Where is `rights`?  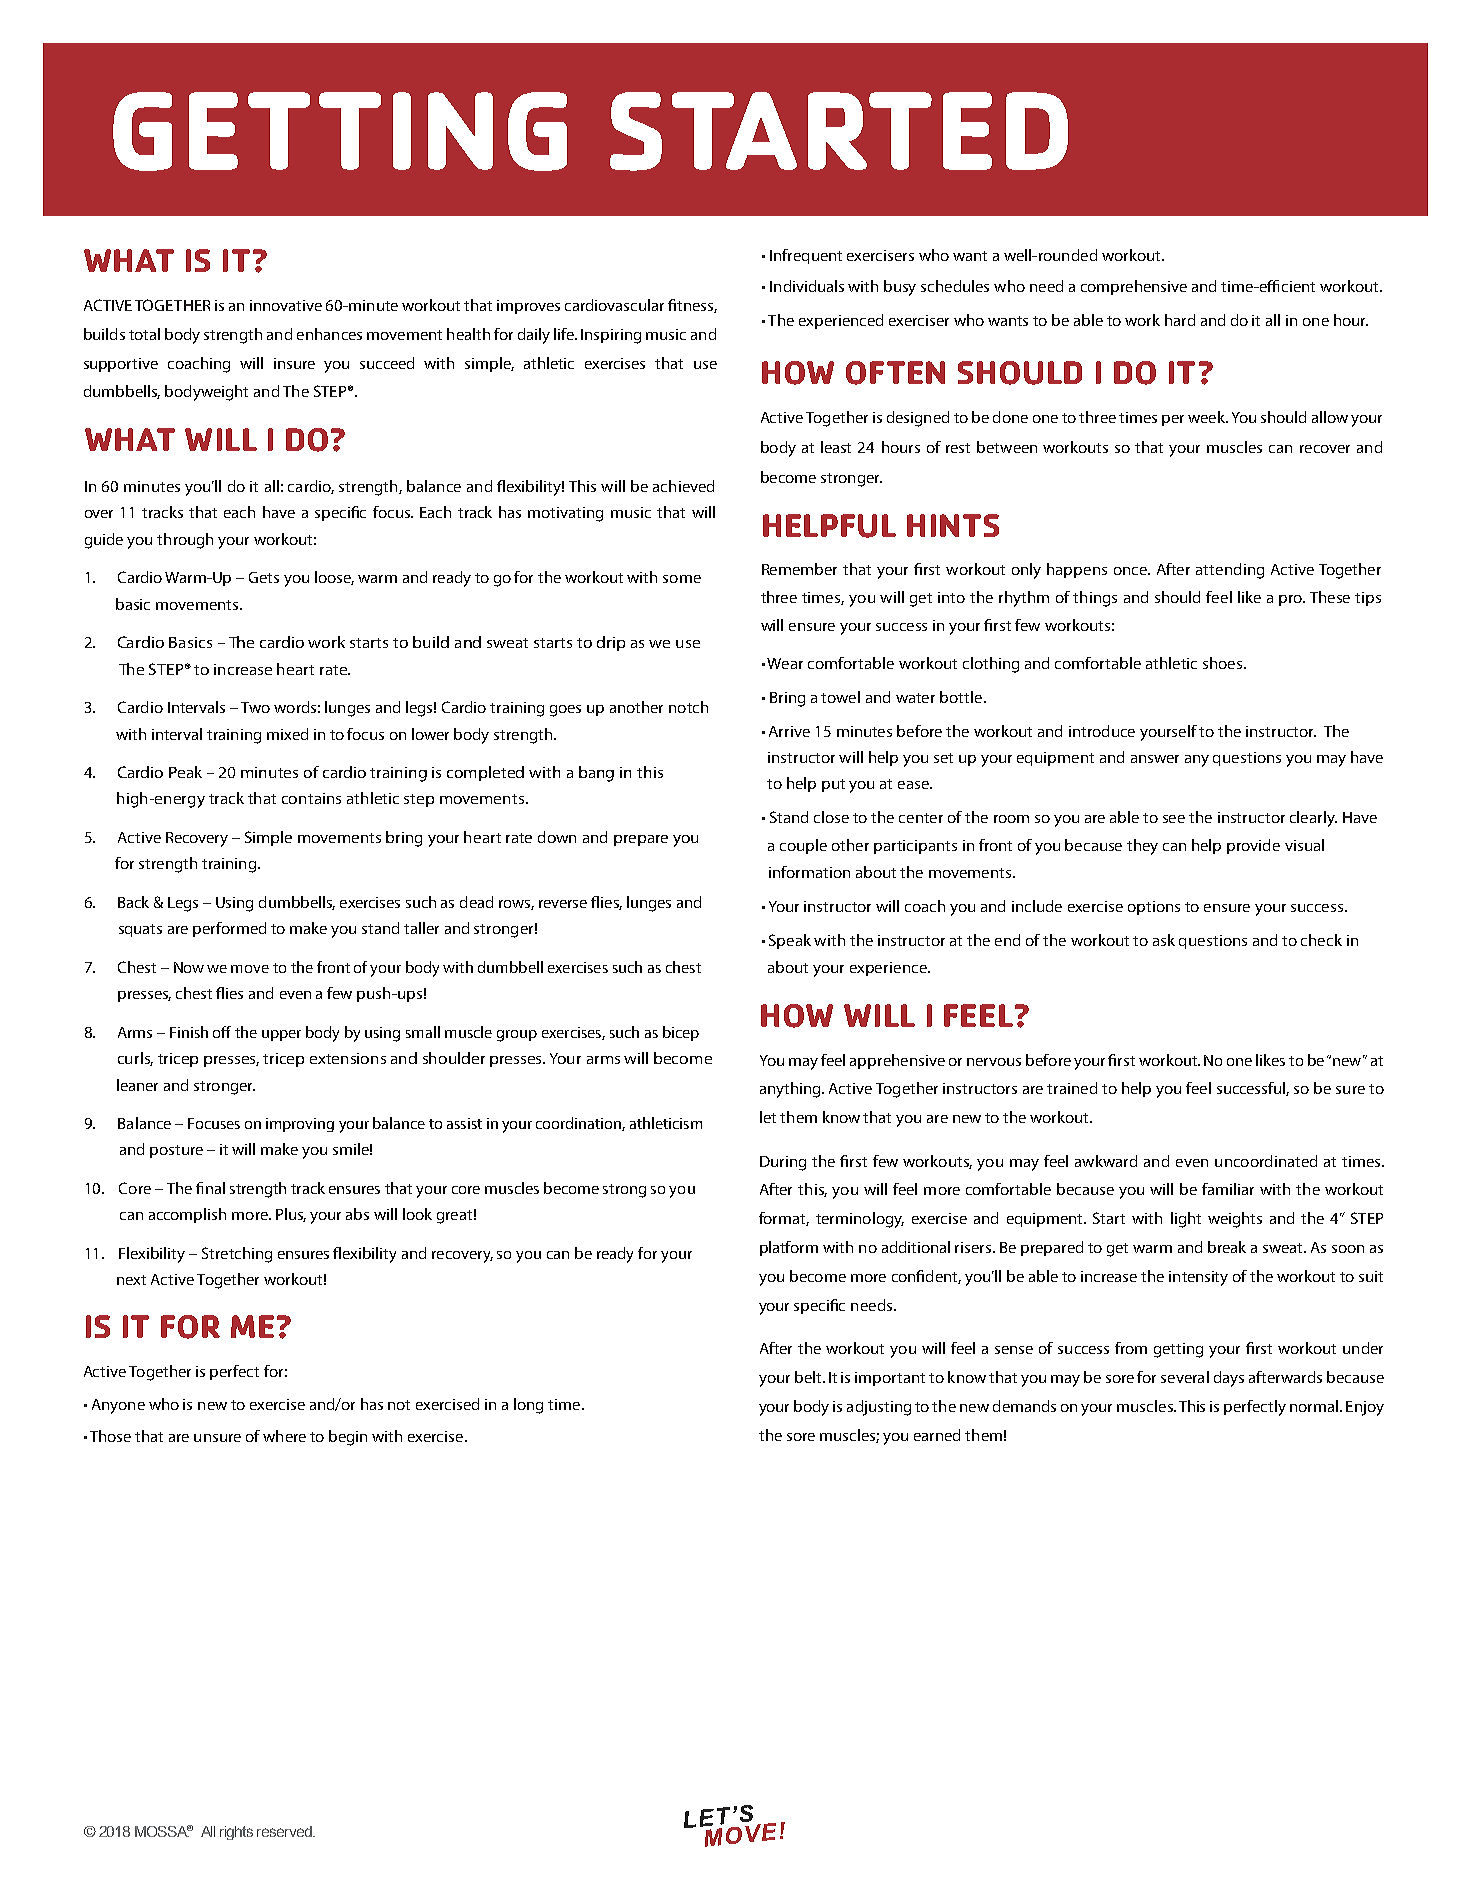 rights is located at coordinates (236, 1833).
